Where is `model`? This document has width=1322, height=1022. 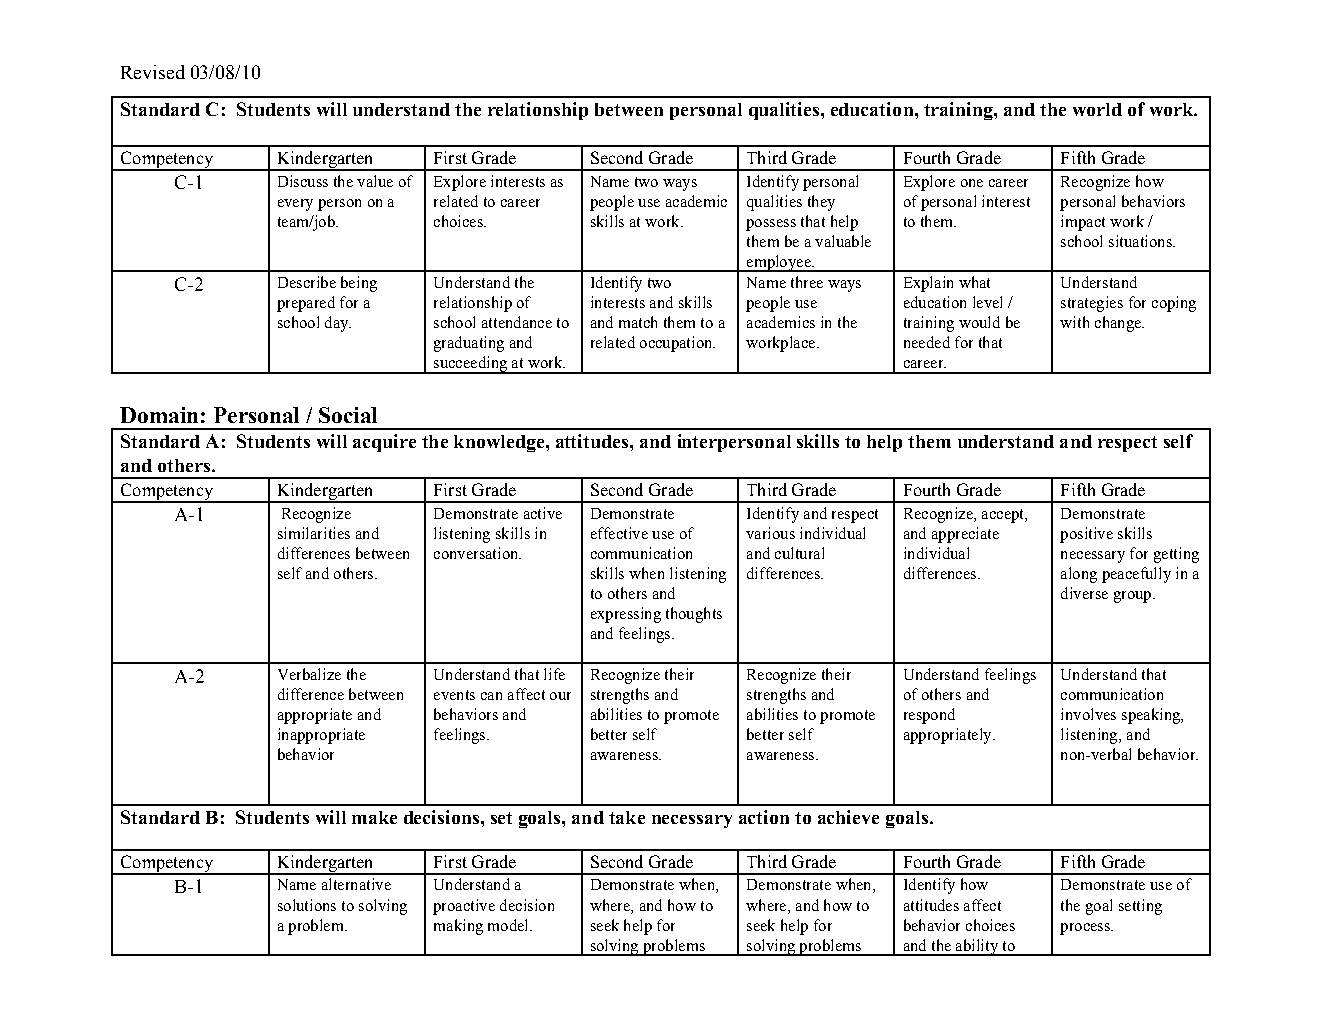
model is located at coordinates (509, 925).
